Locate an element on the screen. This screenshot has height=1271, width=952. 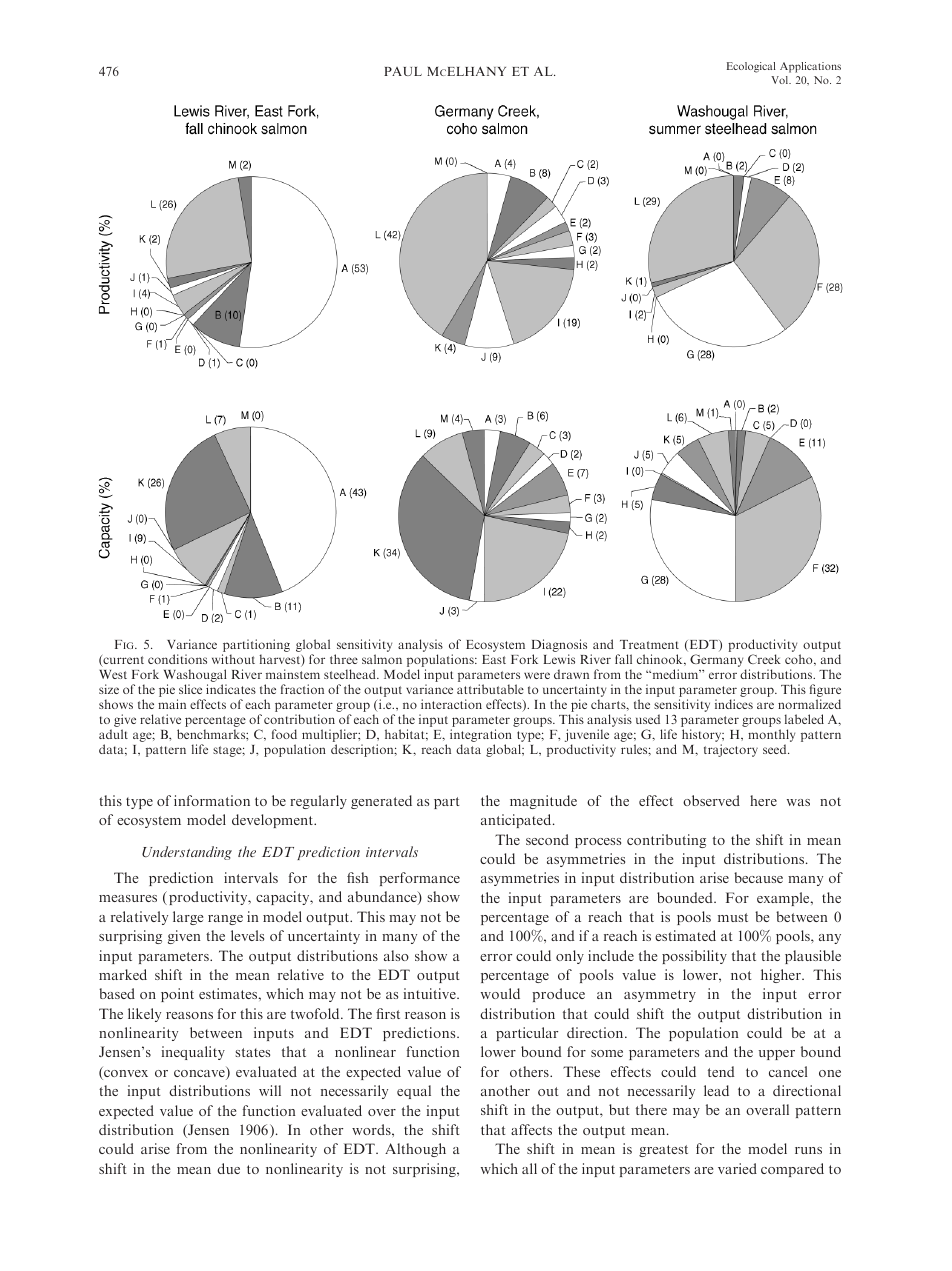
Ecological is located at coordinates (751, 67).
